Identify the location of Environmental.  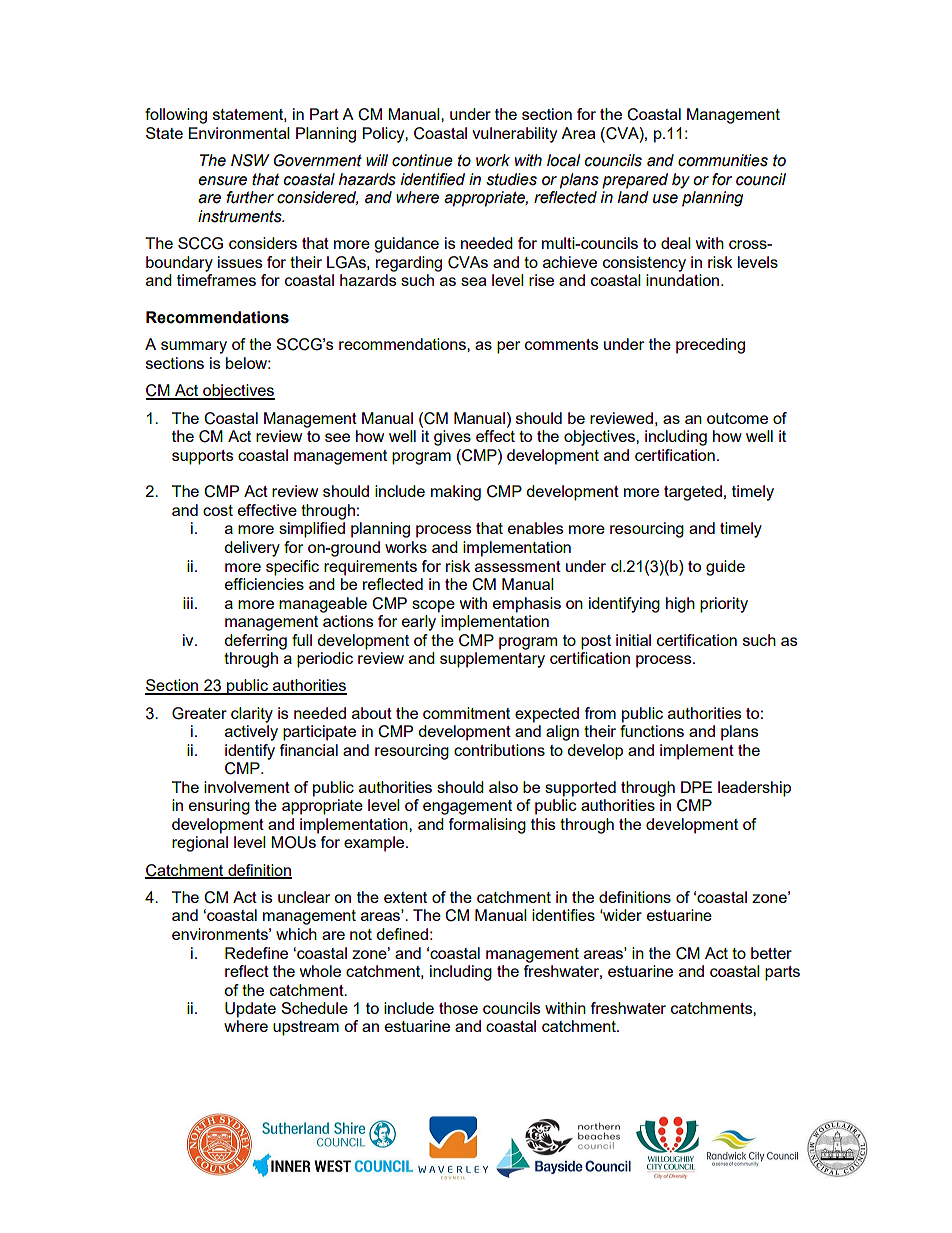
(239, 133).
